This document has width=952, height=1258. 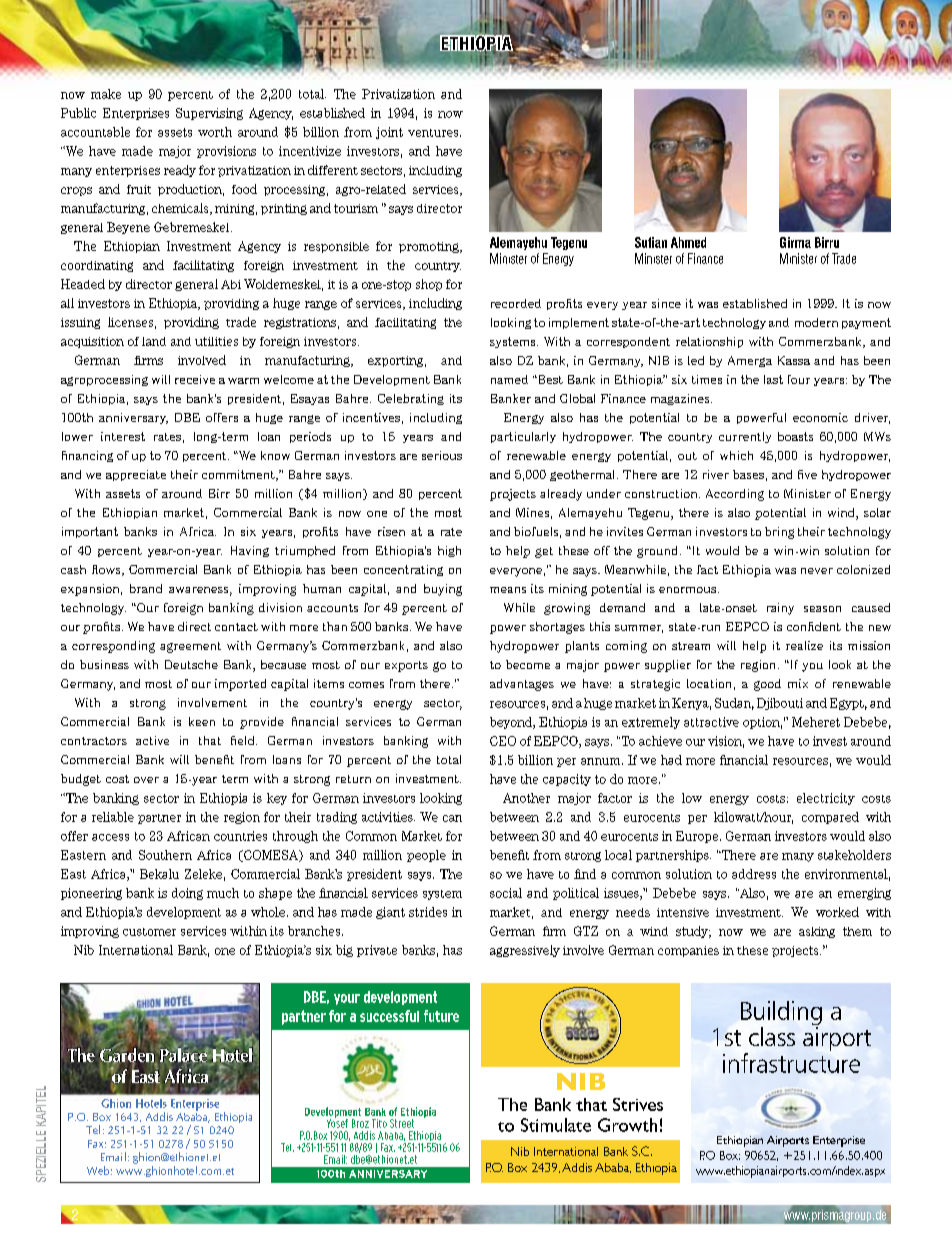 What do you see at coordinates (688, 242) in the document?
I see `Ahmed` at bounding box center [688, 242].
